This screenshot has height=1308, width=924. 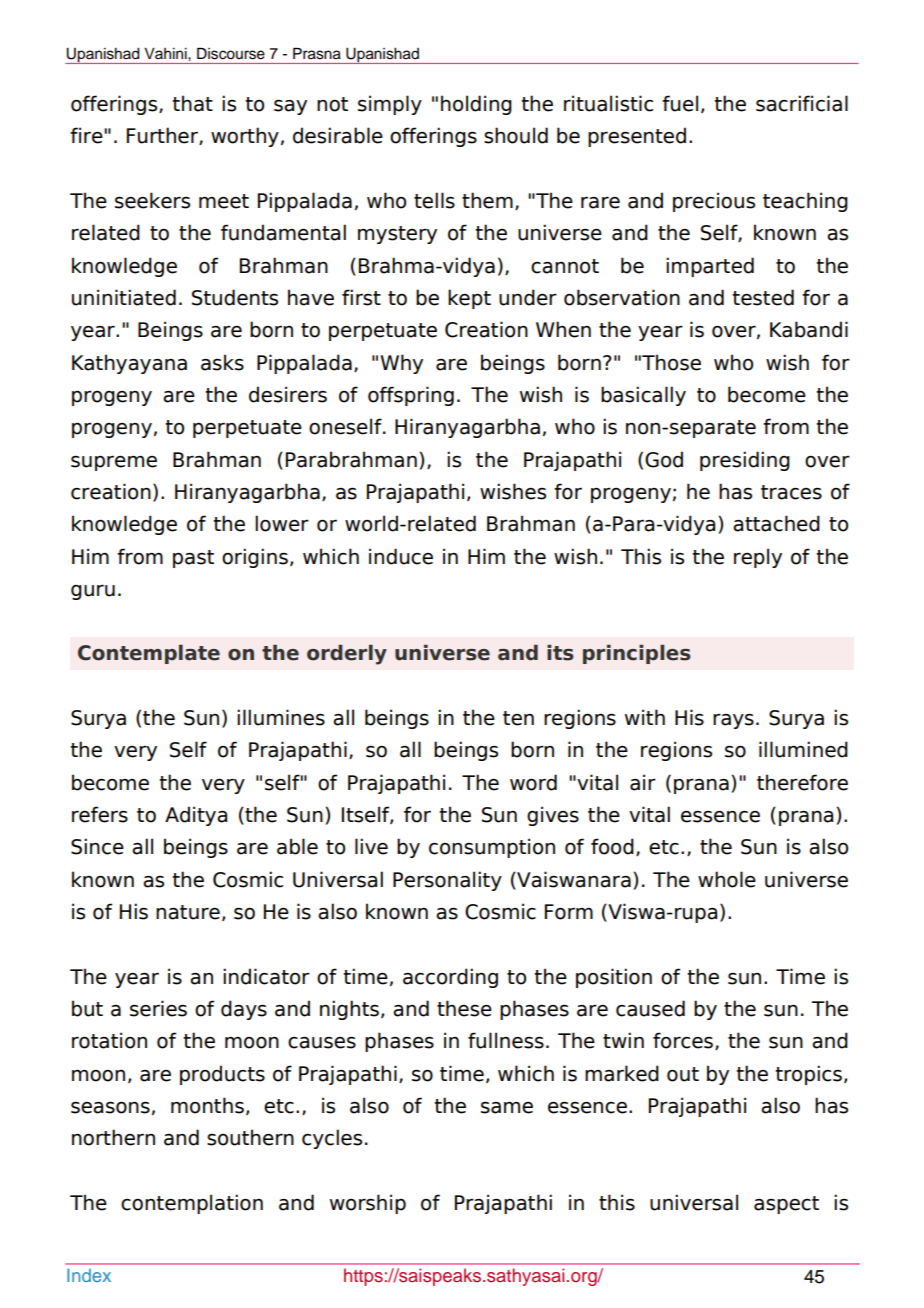 What do you see at coordinates (643, 396) in the screenshot?
I see `basically` at bounding box center [643, 396].
